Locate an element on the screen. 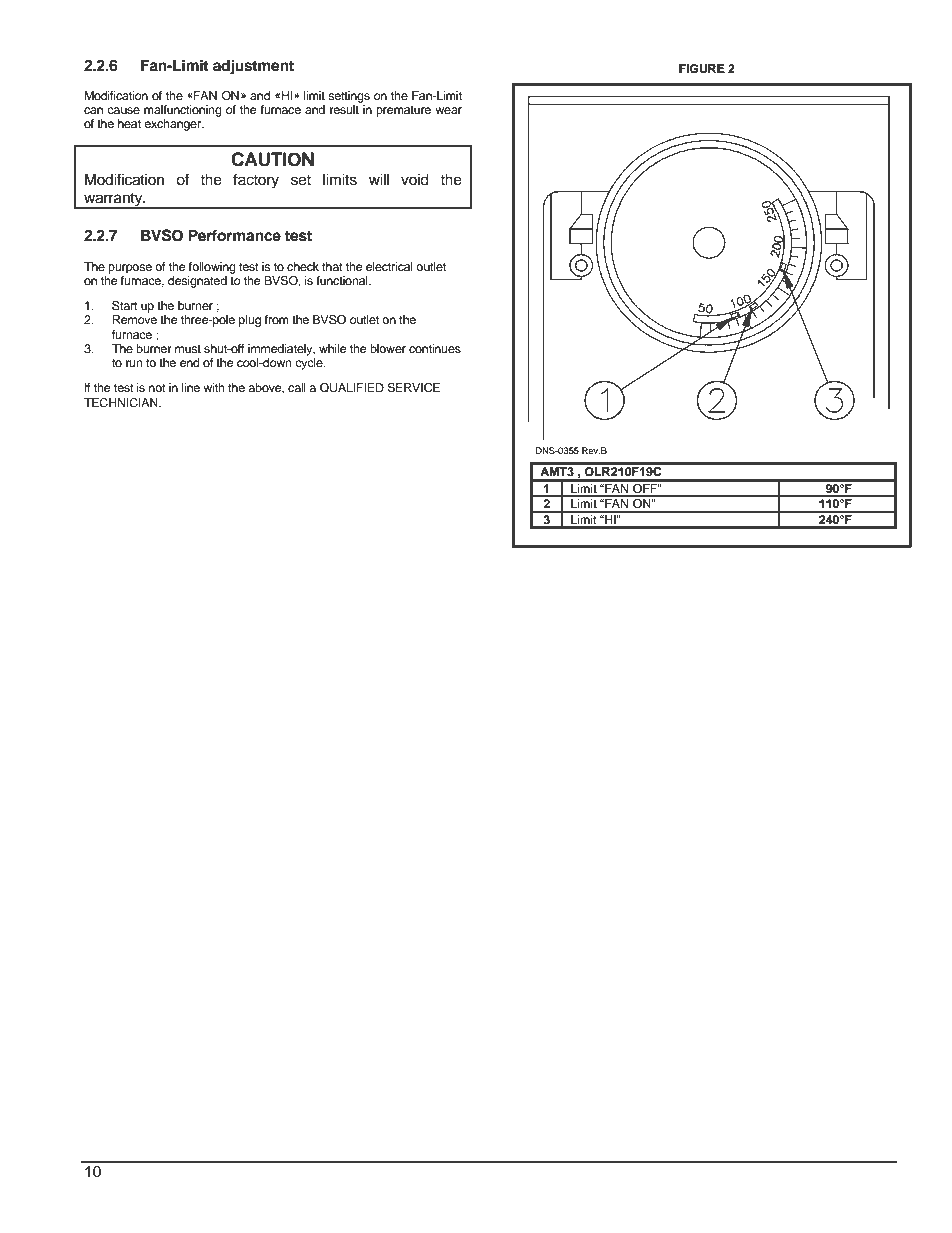 Image resolution: width=952 pixels, height=1233 pixels. electrical is located at coordinates (389, 266).
